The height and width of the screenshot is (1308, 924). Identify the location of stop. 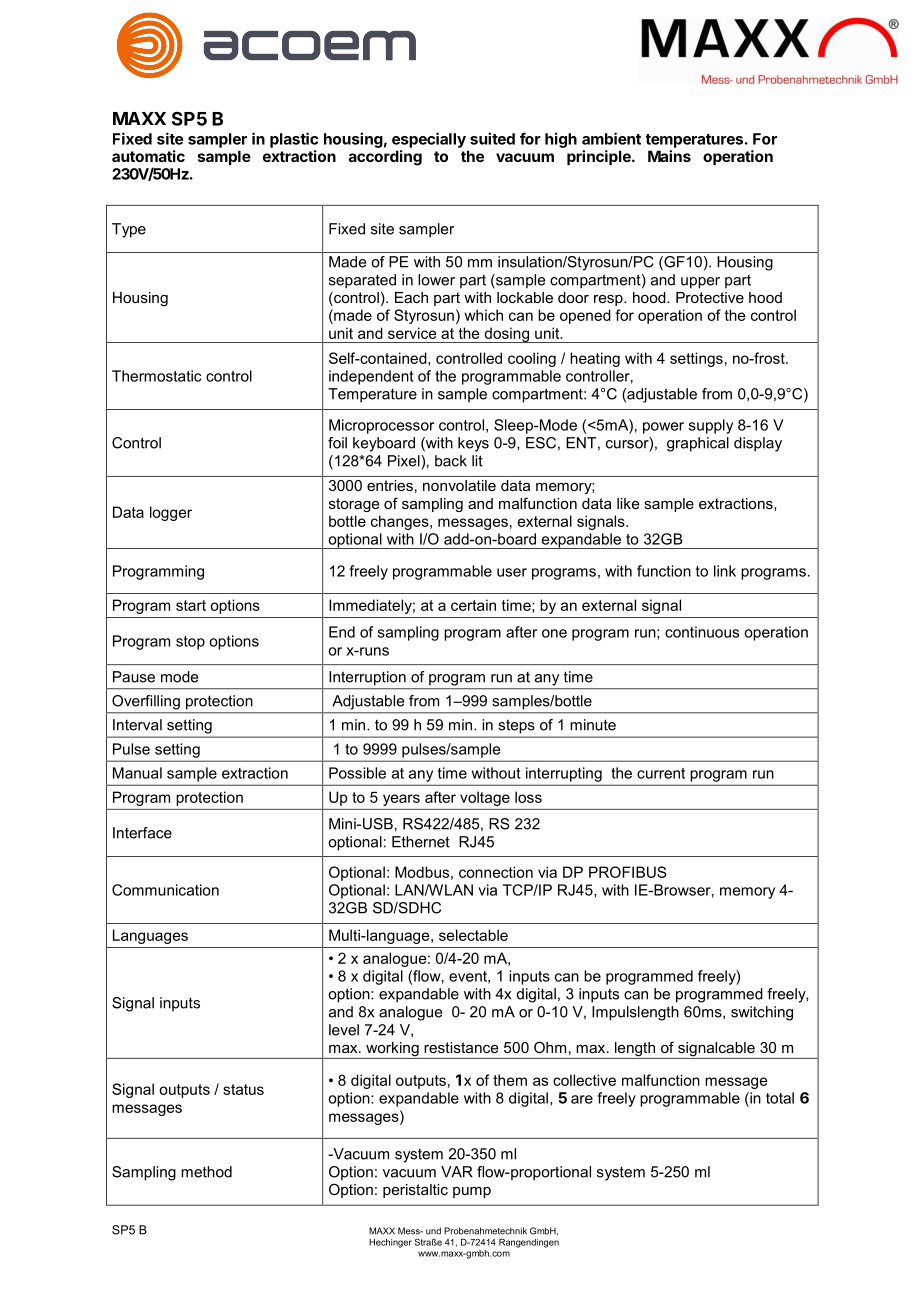
(190, 643).
